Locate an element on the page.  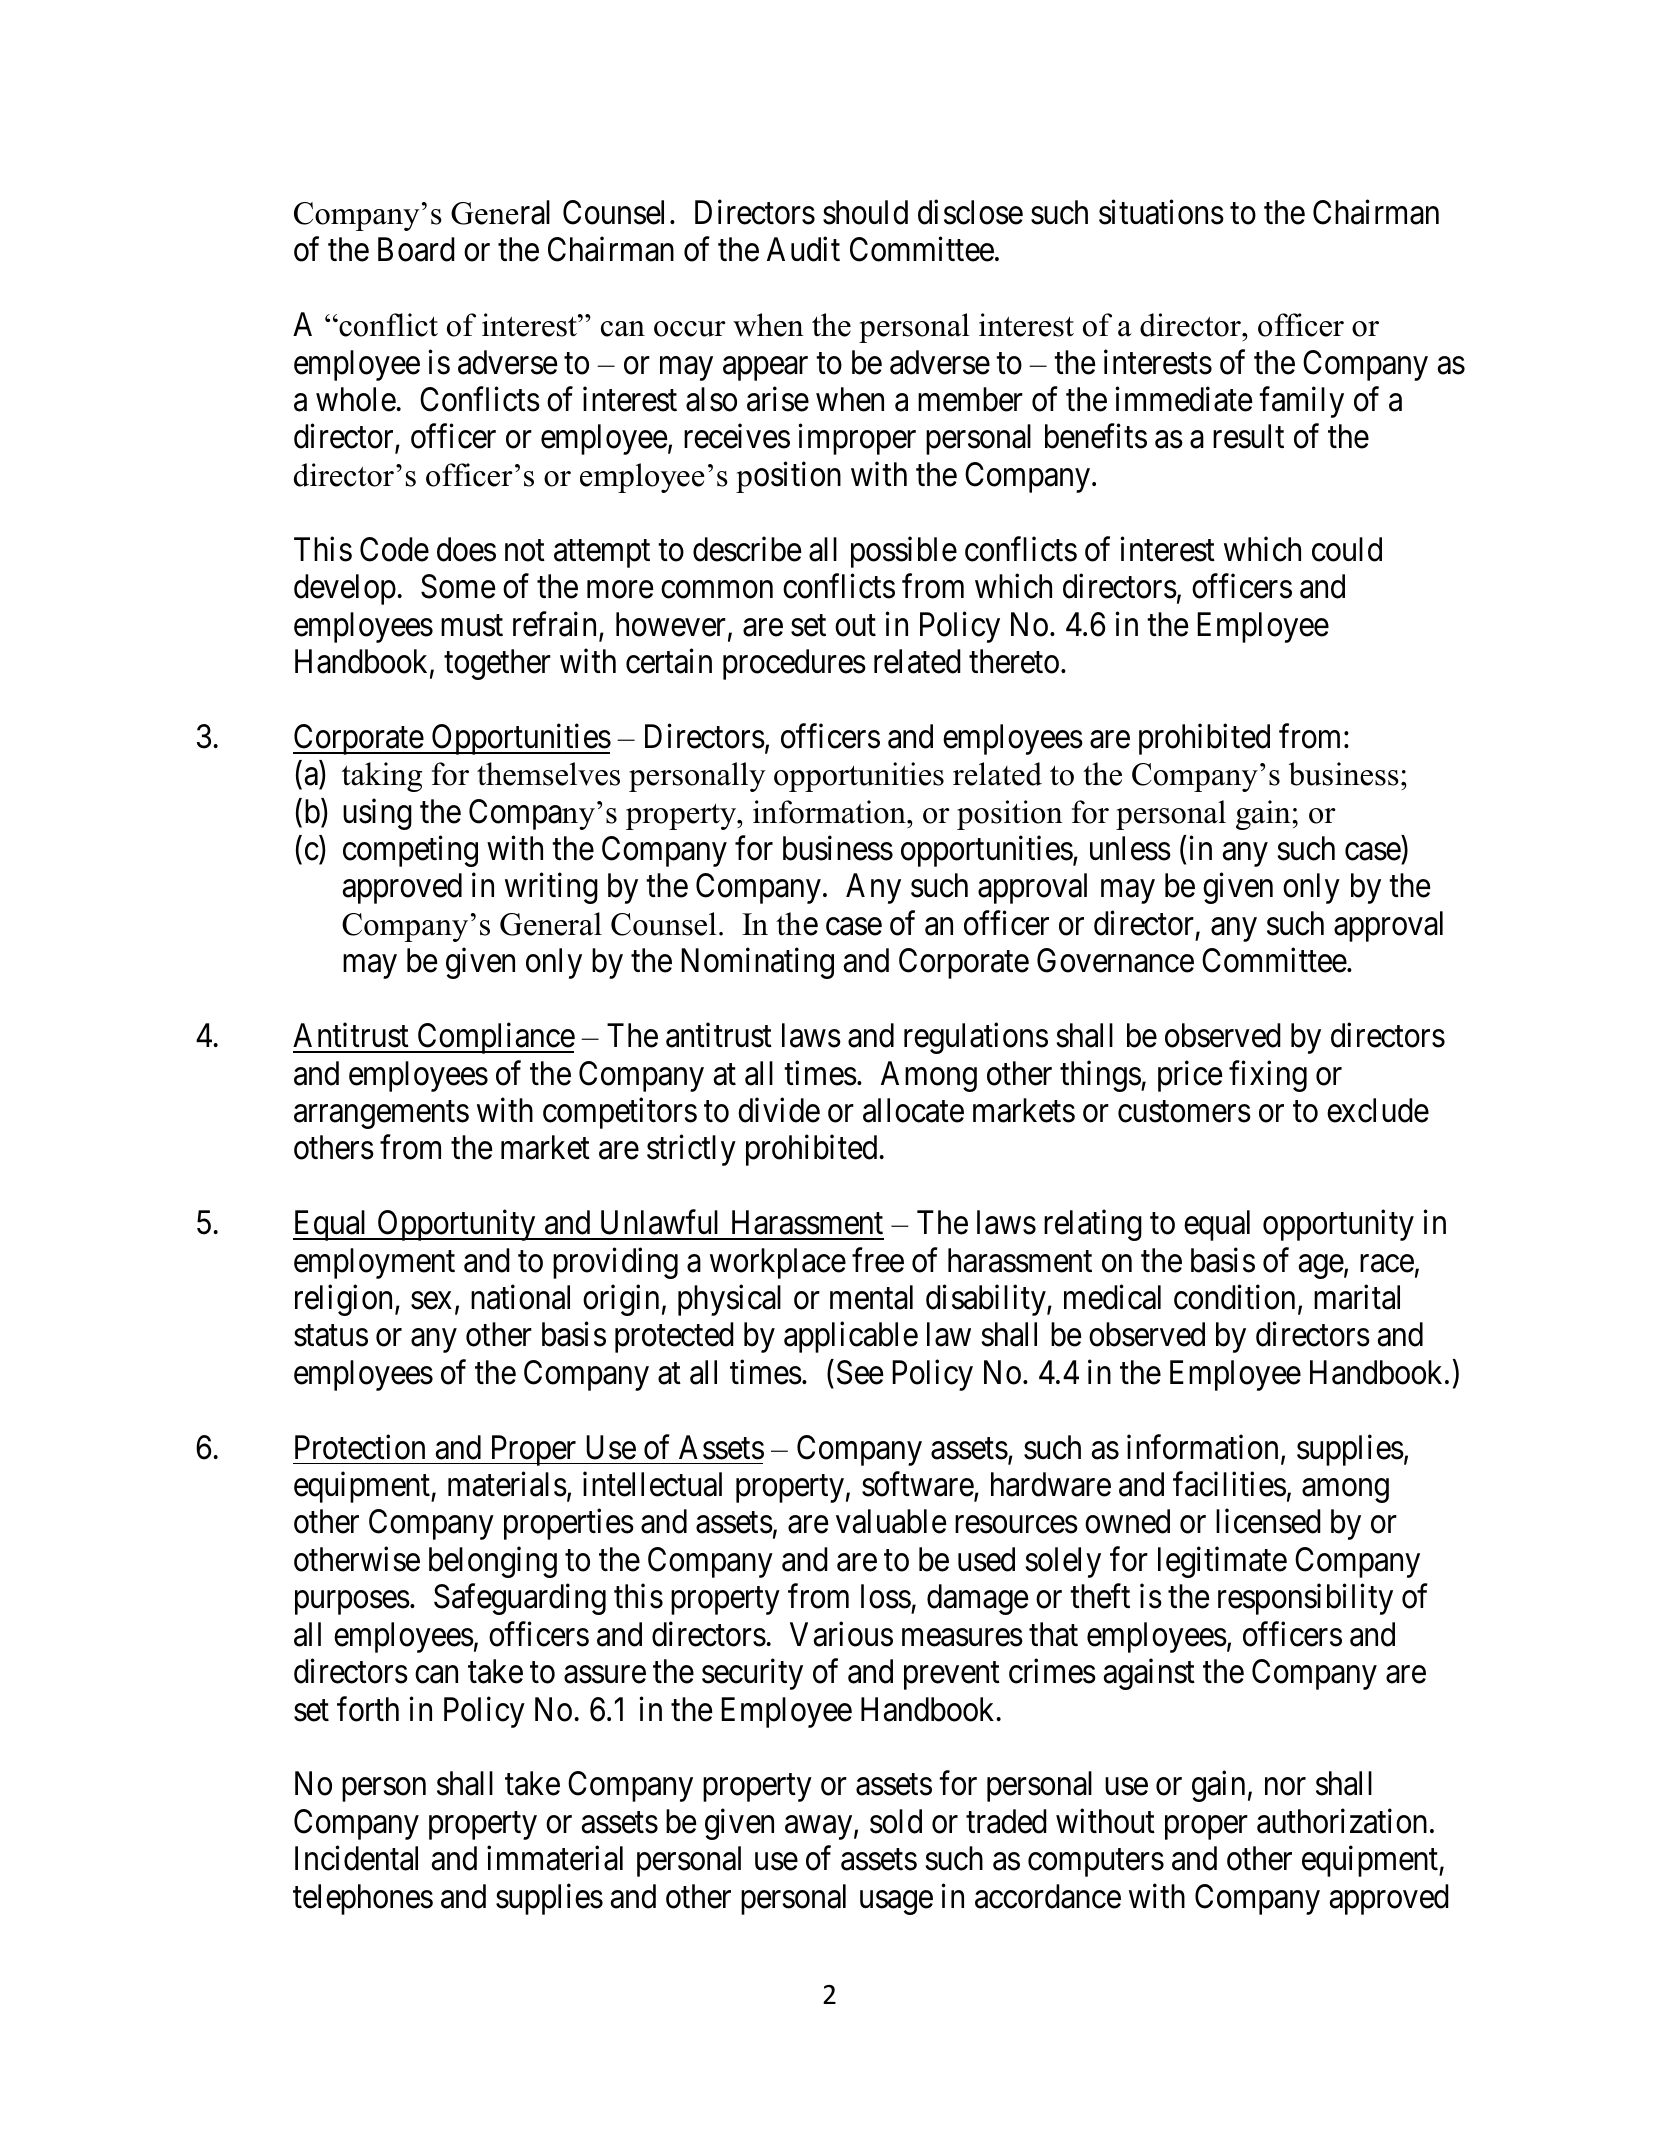
Protection is located at coordinates (360, 1447).
